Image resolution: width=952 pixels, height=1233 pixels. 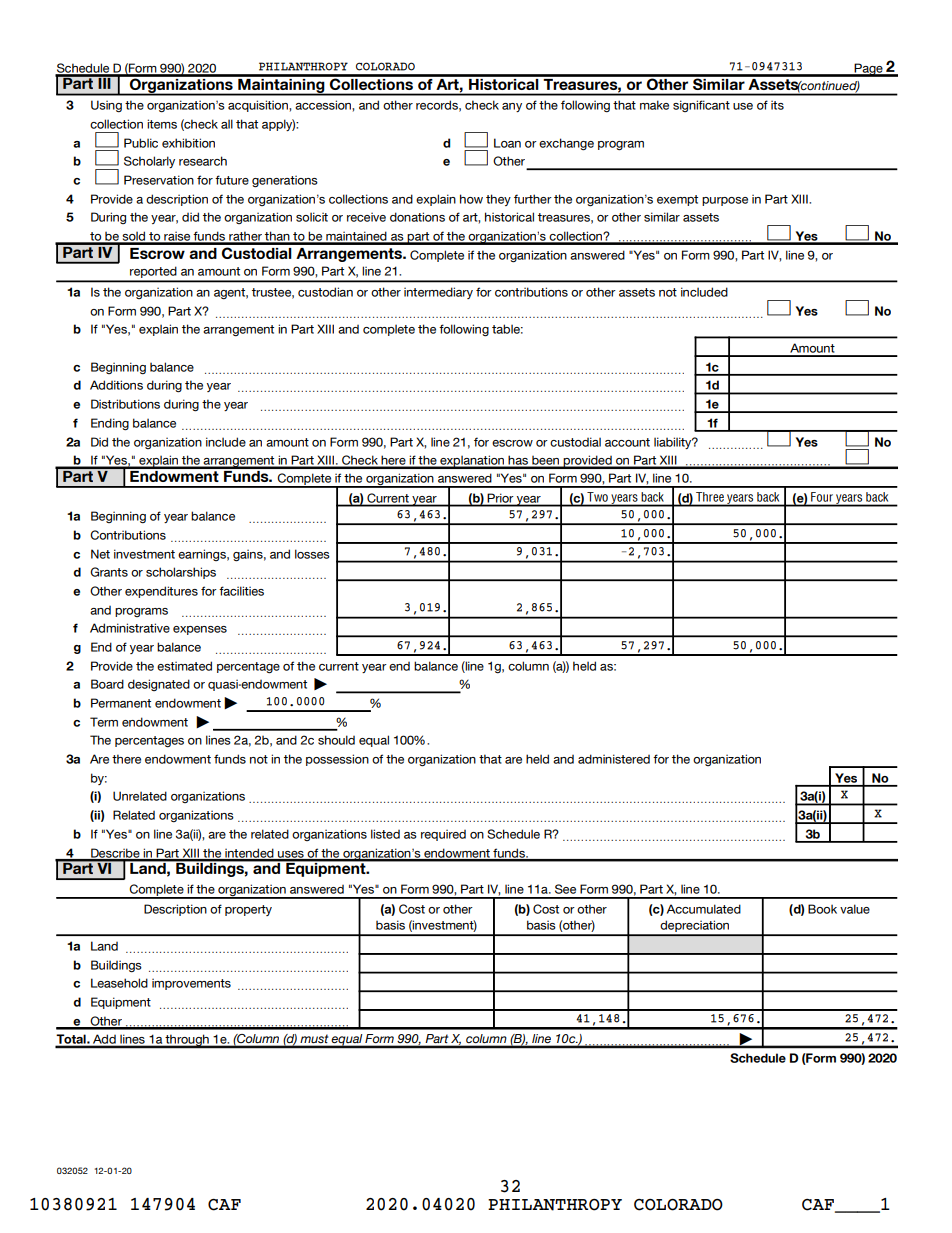 What do you see at coordinates (507, 143) in the screenshot?
I see `Loan` at bounding box center [507, 143].
